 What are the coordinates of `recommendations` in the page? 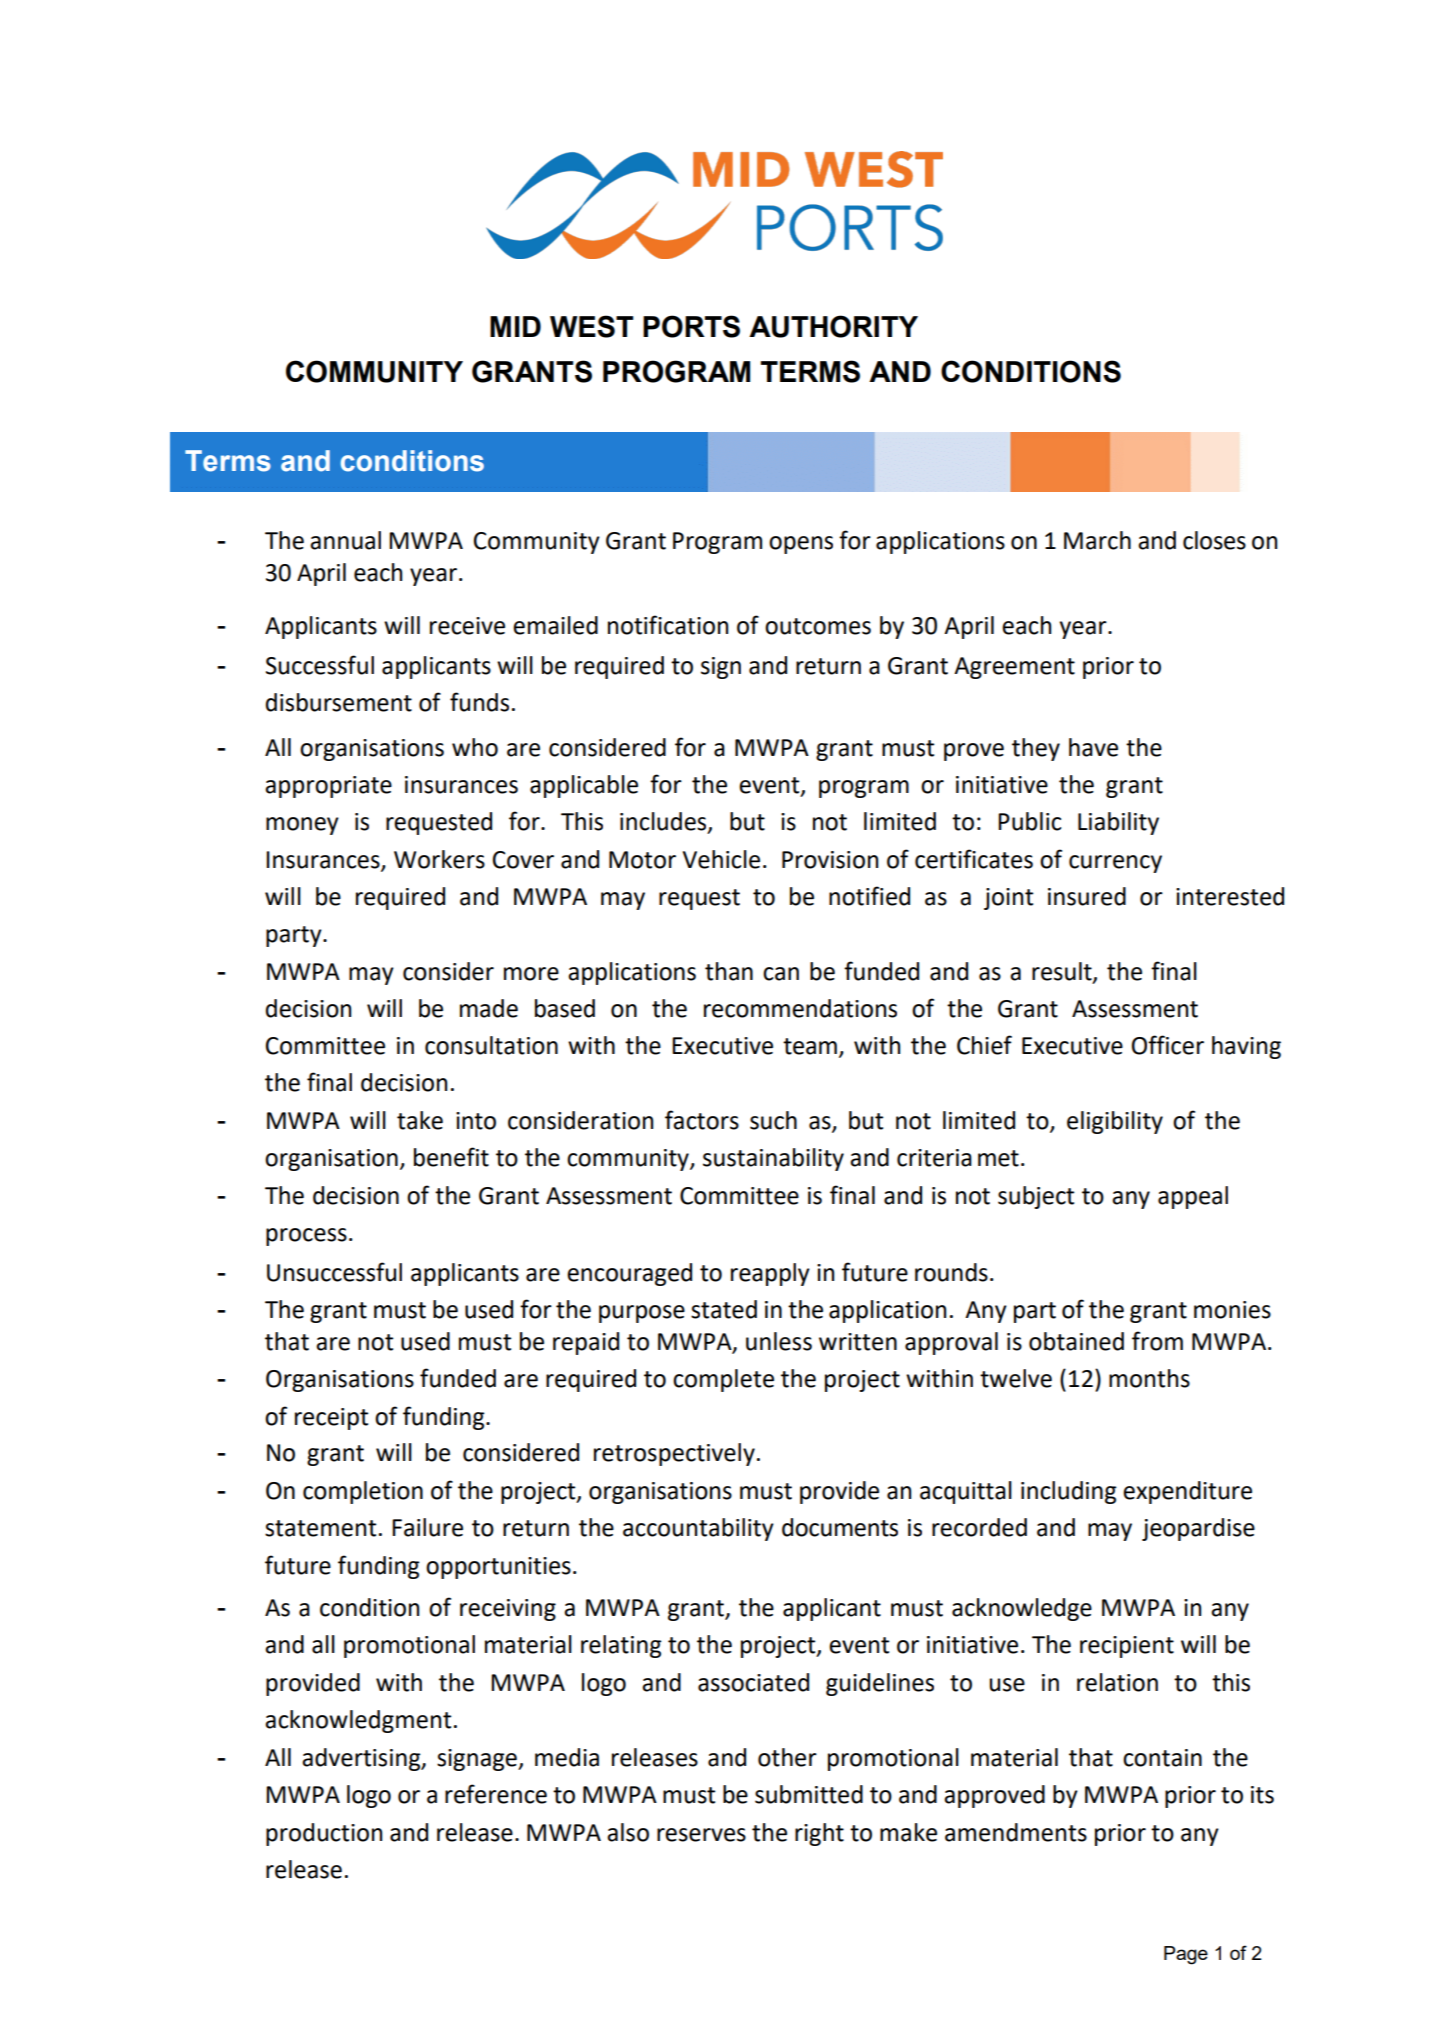 It's located at (800, 1008).
